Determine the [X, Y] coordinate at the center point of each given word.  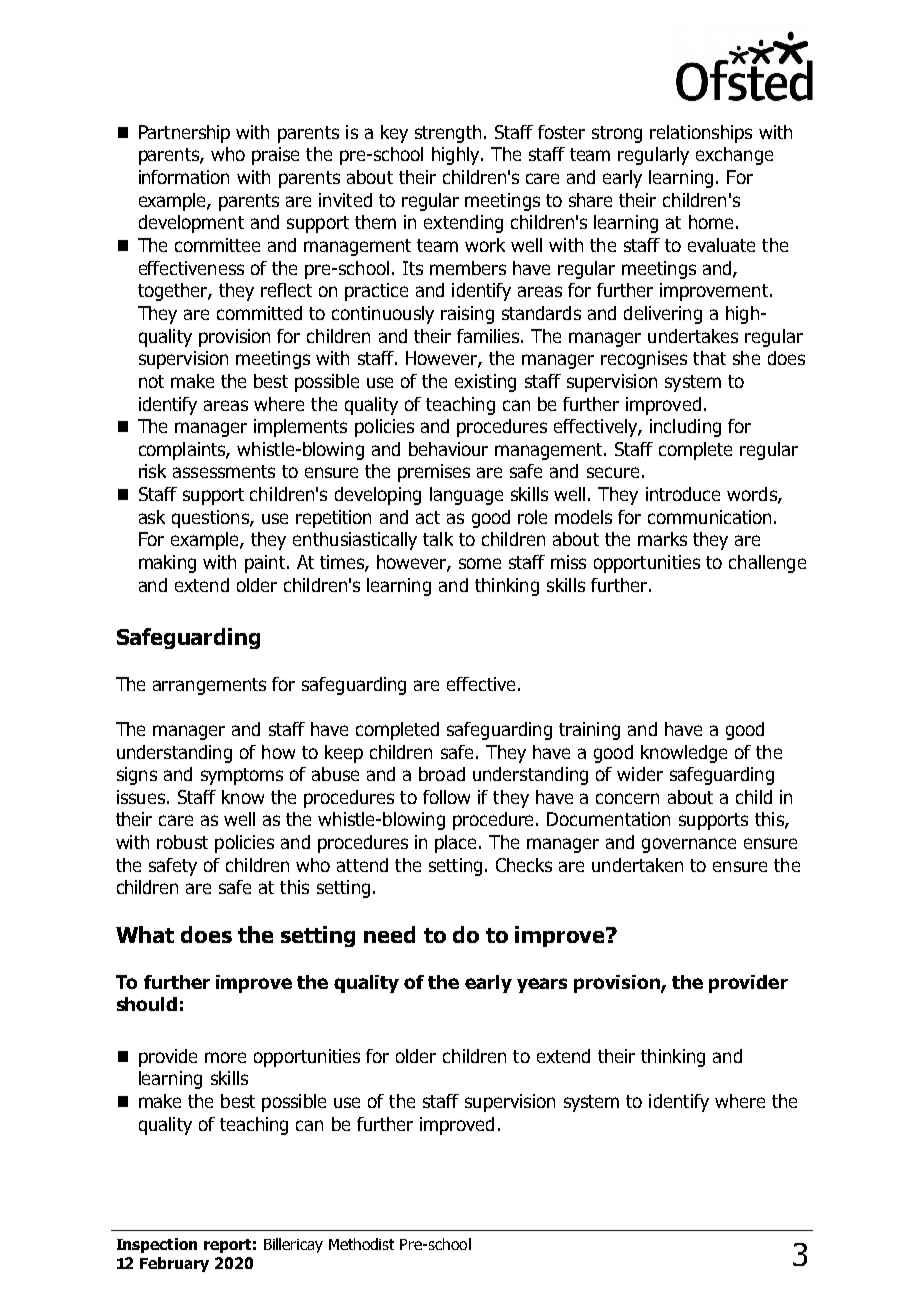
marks [662, 539]
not [151, 381]
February [174, 1264]
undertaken [637, 865]
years [542, 985]
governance [689, 845]
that [709, 358]
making [167, 564]
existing [485, 383]
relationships [701, 134]
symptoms [242, 776]
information [184, 177]
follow [446, 797]
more [225, 1057]
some [480, 563]
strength [448, 134]
